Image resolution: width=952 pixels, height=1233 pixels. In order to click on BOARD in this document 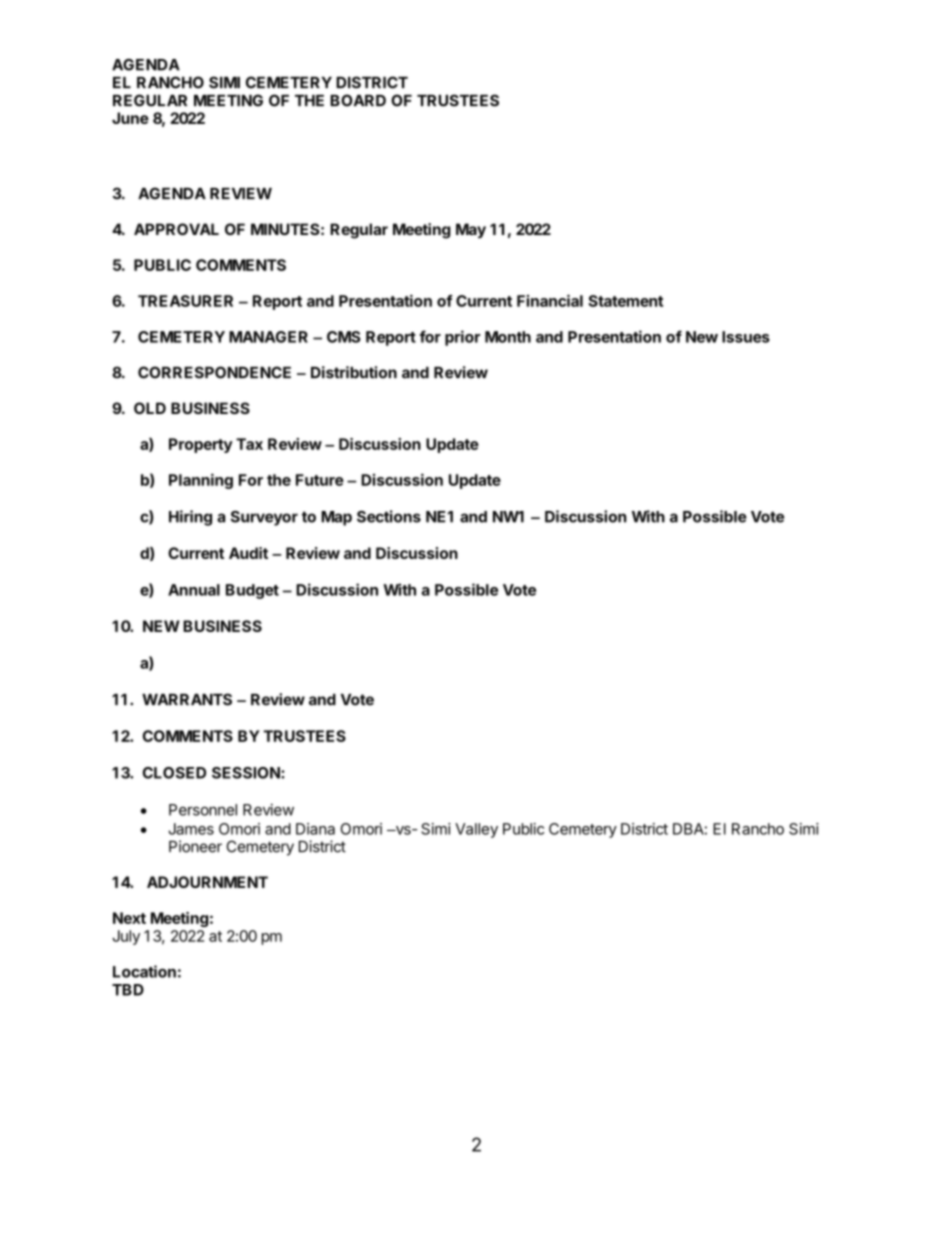, I will do `click(358, 100)`.
